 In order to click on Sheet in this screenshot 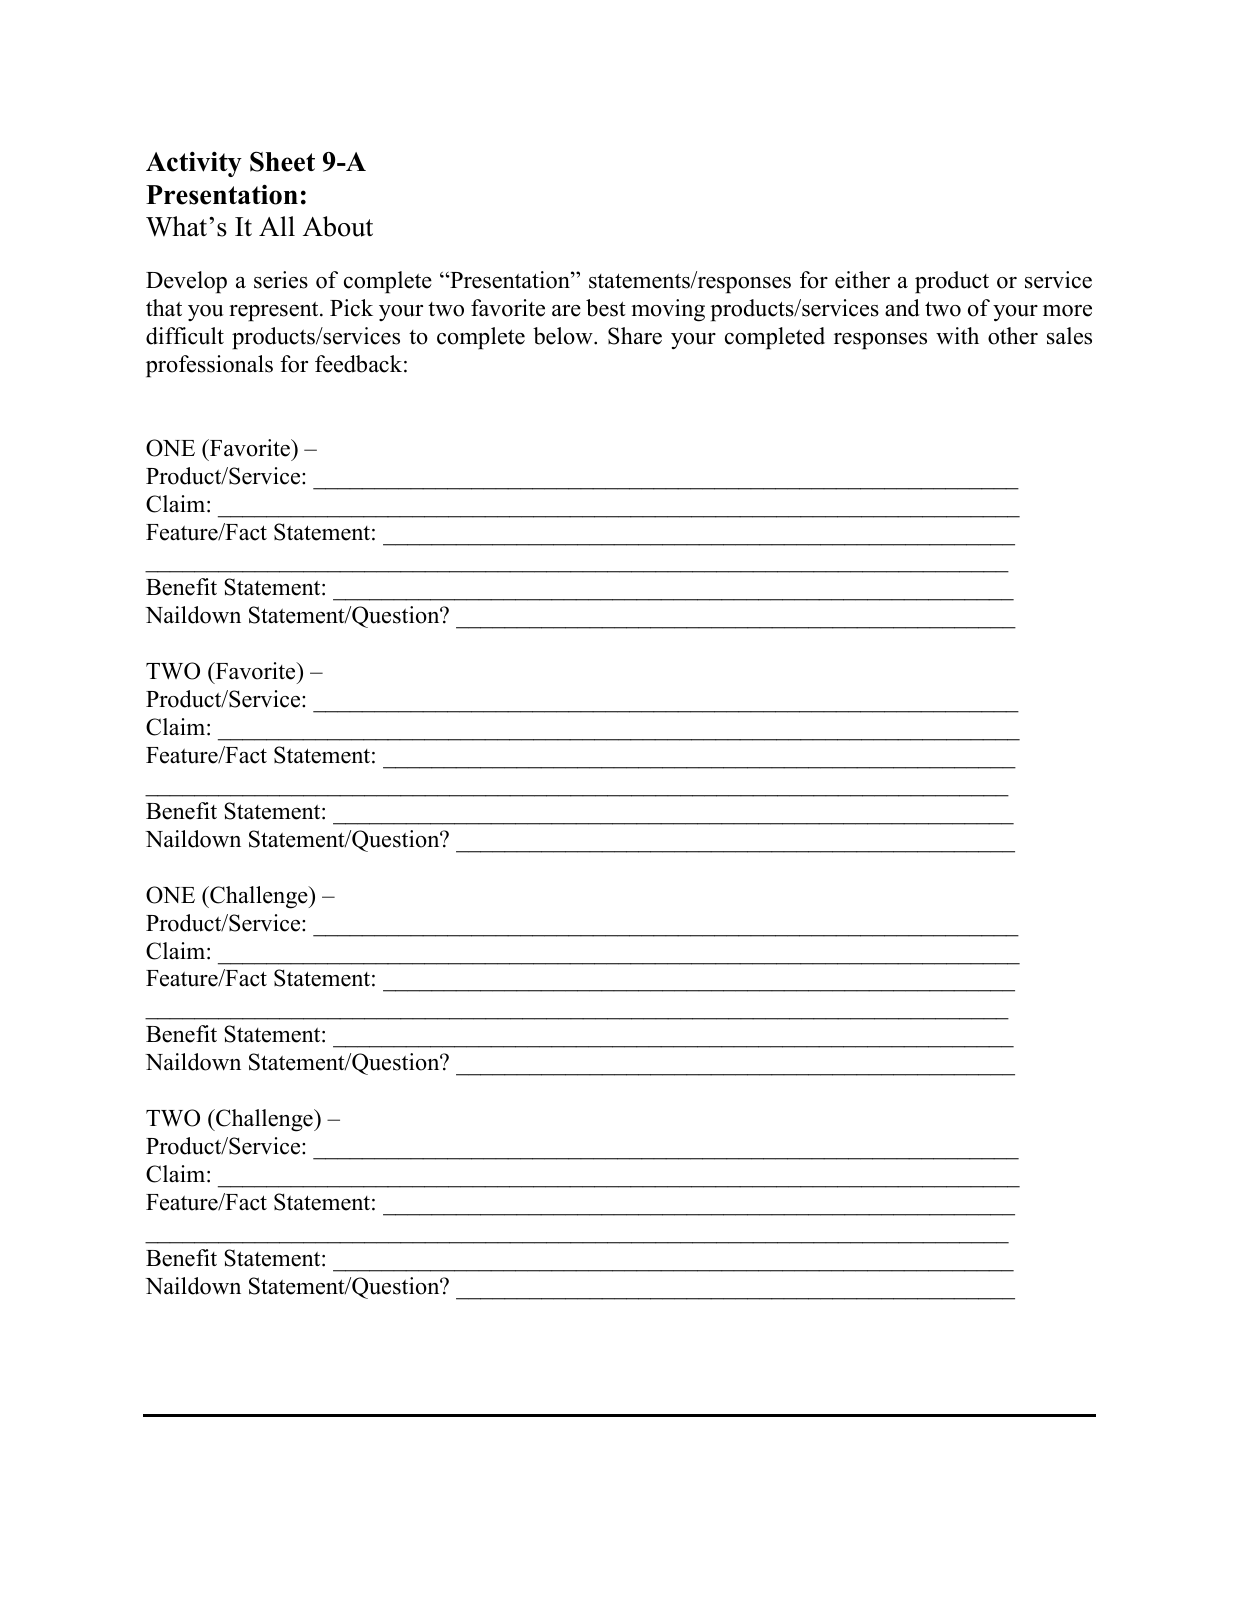, I will do `click(282, 161)`.
